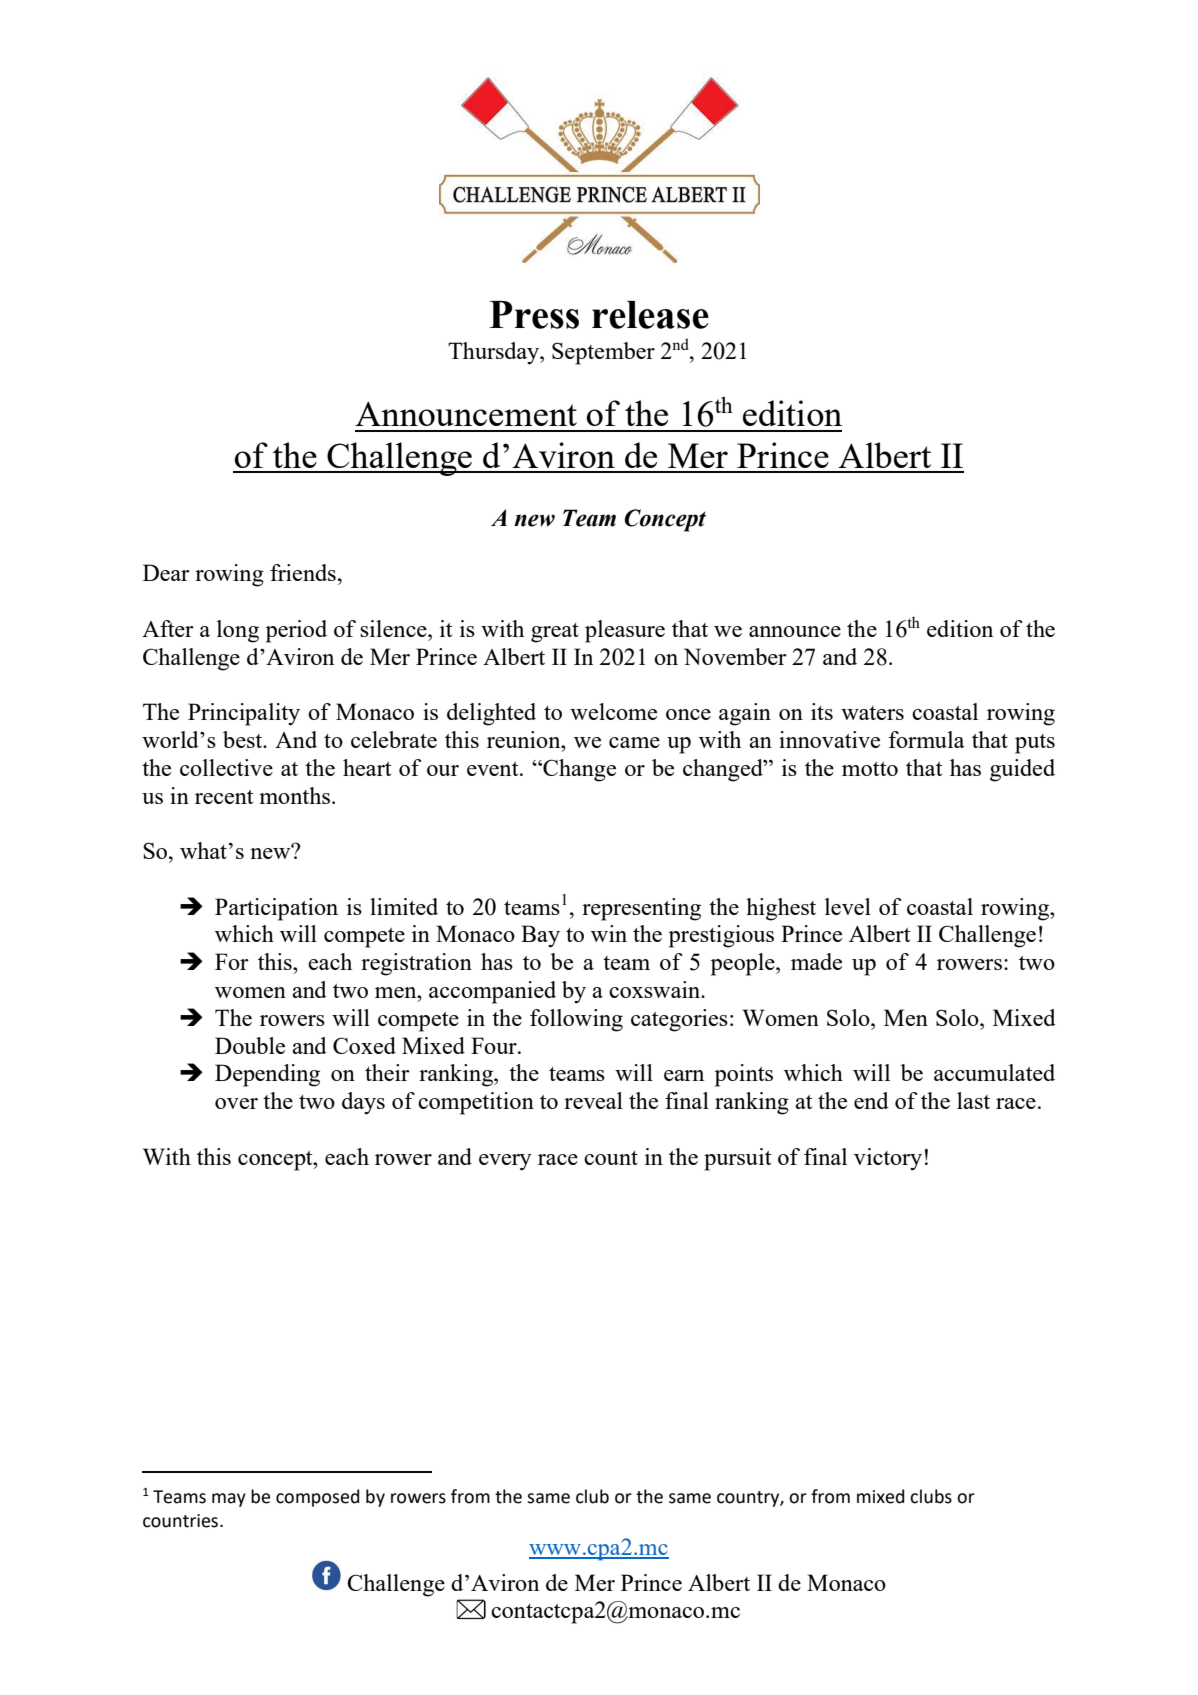 This image has height=1695, width=1198. What do you see at coordinates (650, 315) in the image?
I see `release` at bounding box center [650, 315].
